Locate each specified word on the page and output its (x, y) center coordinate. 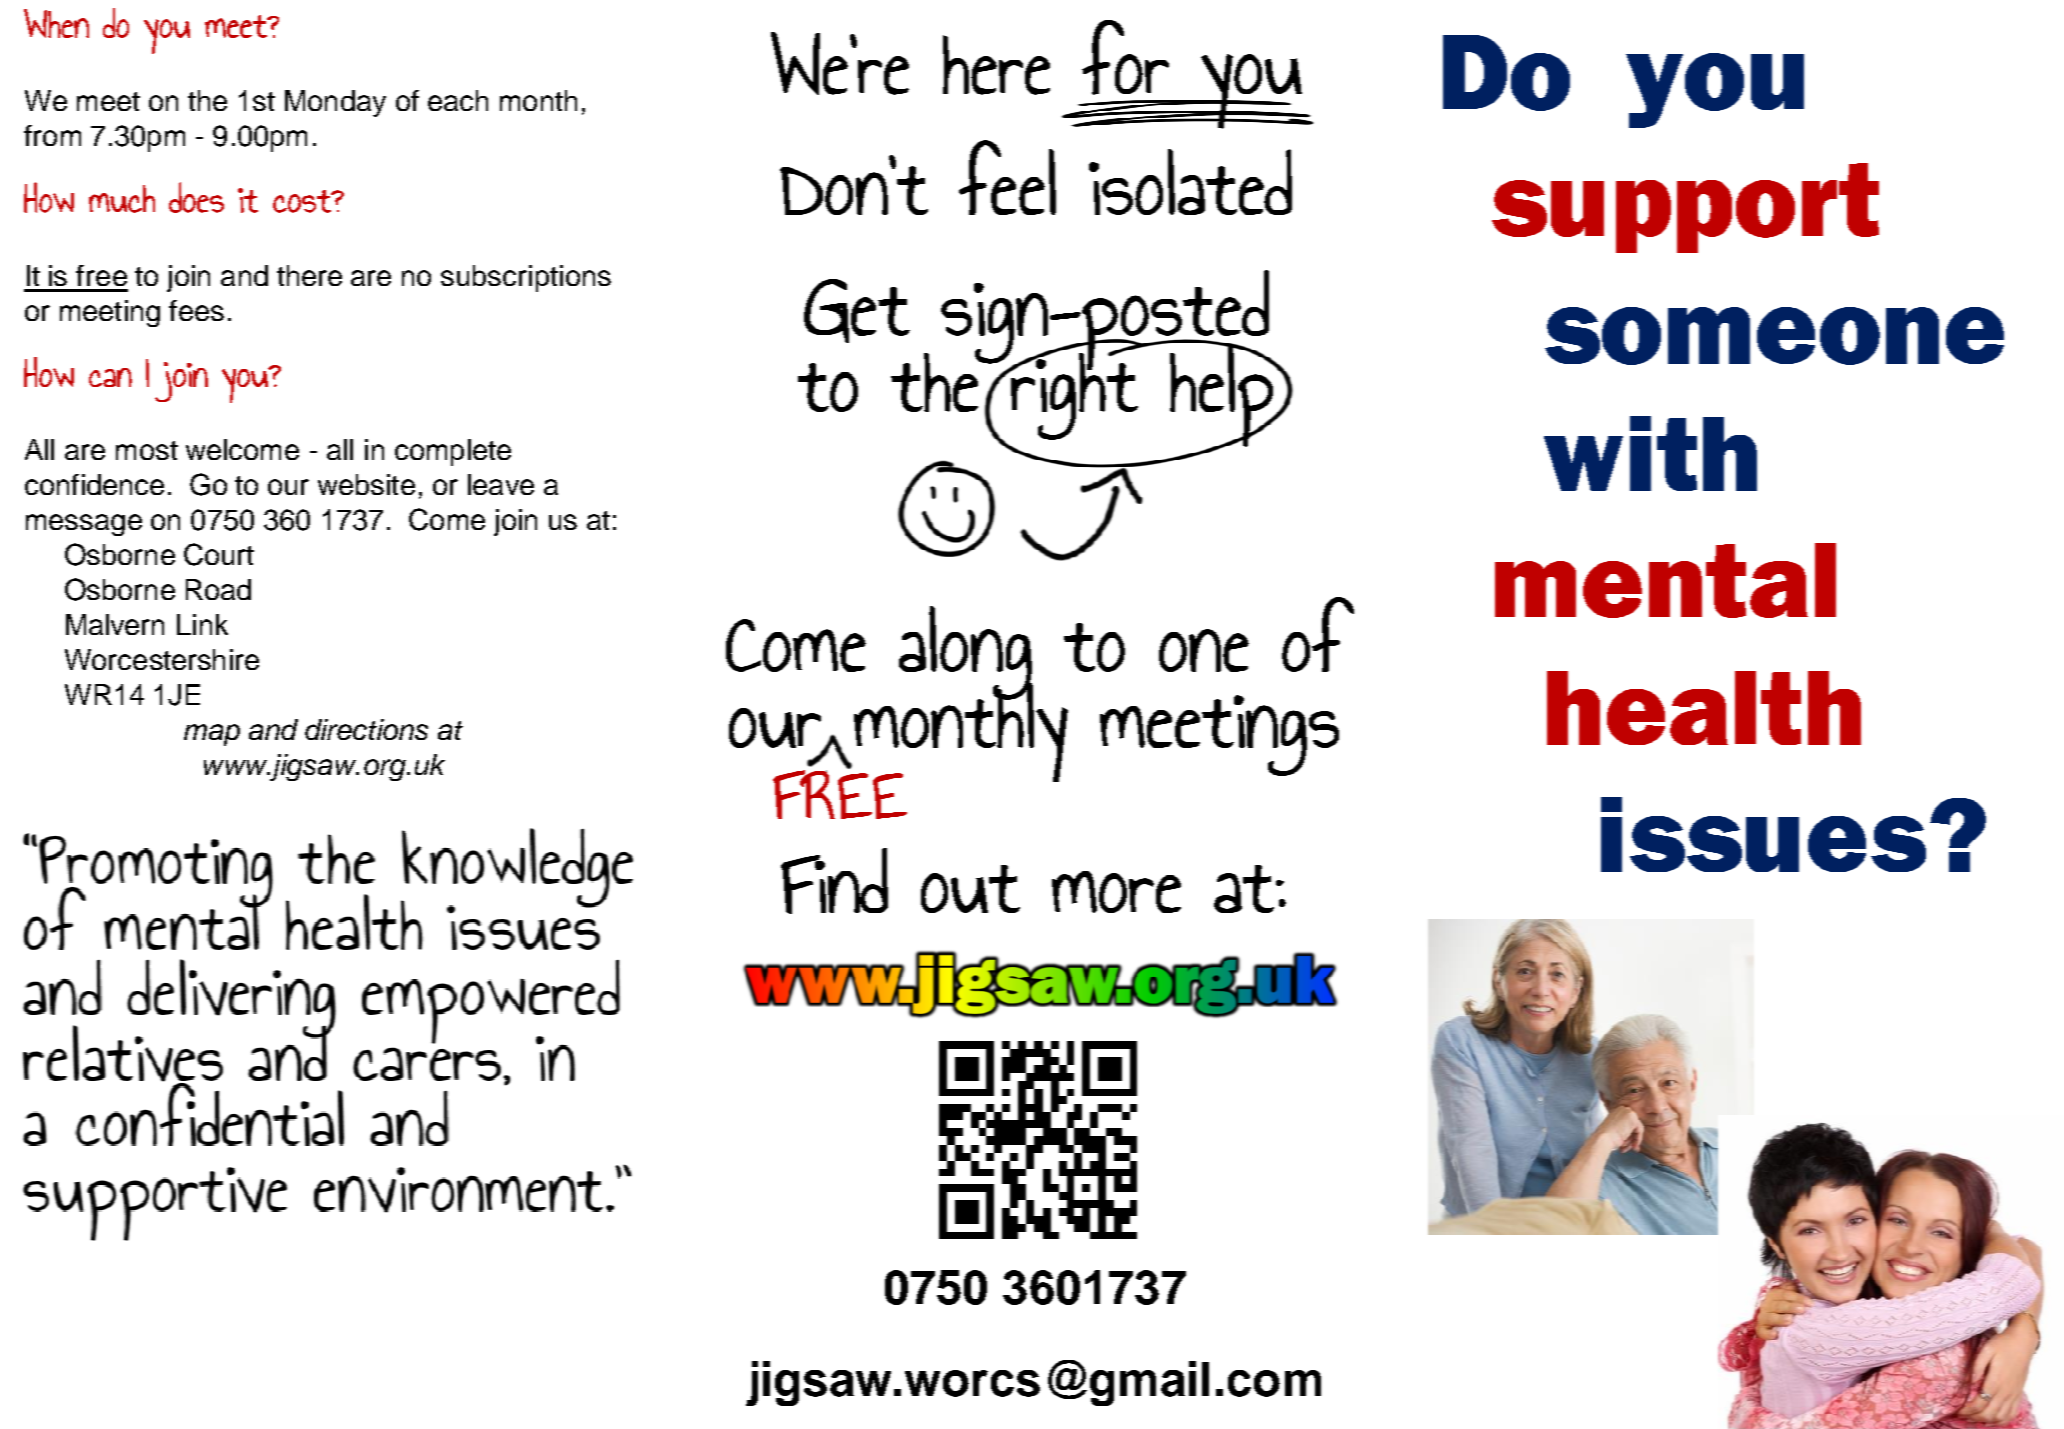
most (147, 450)
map (212, 735)
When (56, 23)
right (1073, 395)
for (1125, 57)
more (1116, 892)
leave (501, 484)
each (458, 100)
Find (834, 881)
